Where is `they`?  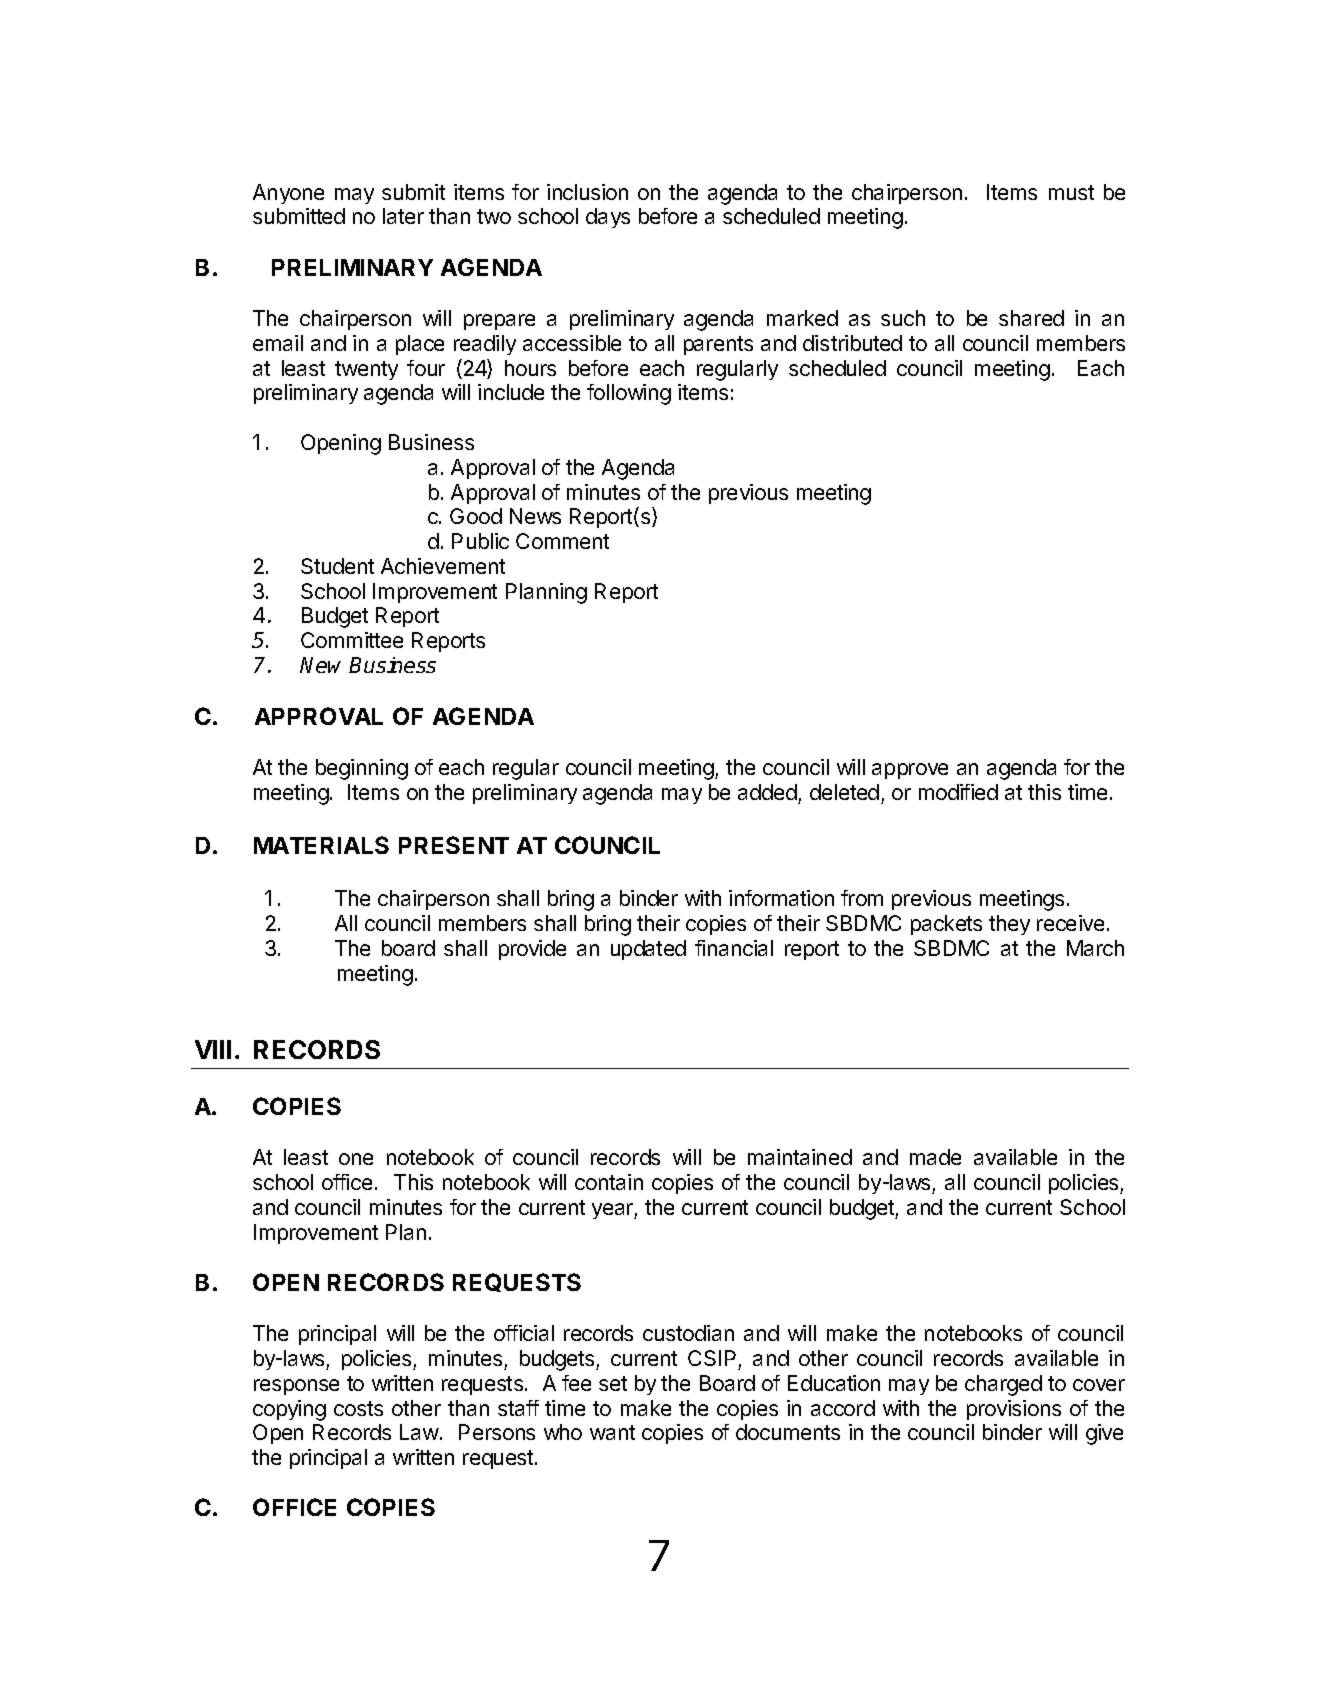 they is located at coordinates (1009, 925).
